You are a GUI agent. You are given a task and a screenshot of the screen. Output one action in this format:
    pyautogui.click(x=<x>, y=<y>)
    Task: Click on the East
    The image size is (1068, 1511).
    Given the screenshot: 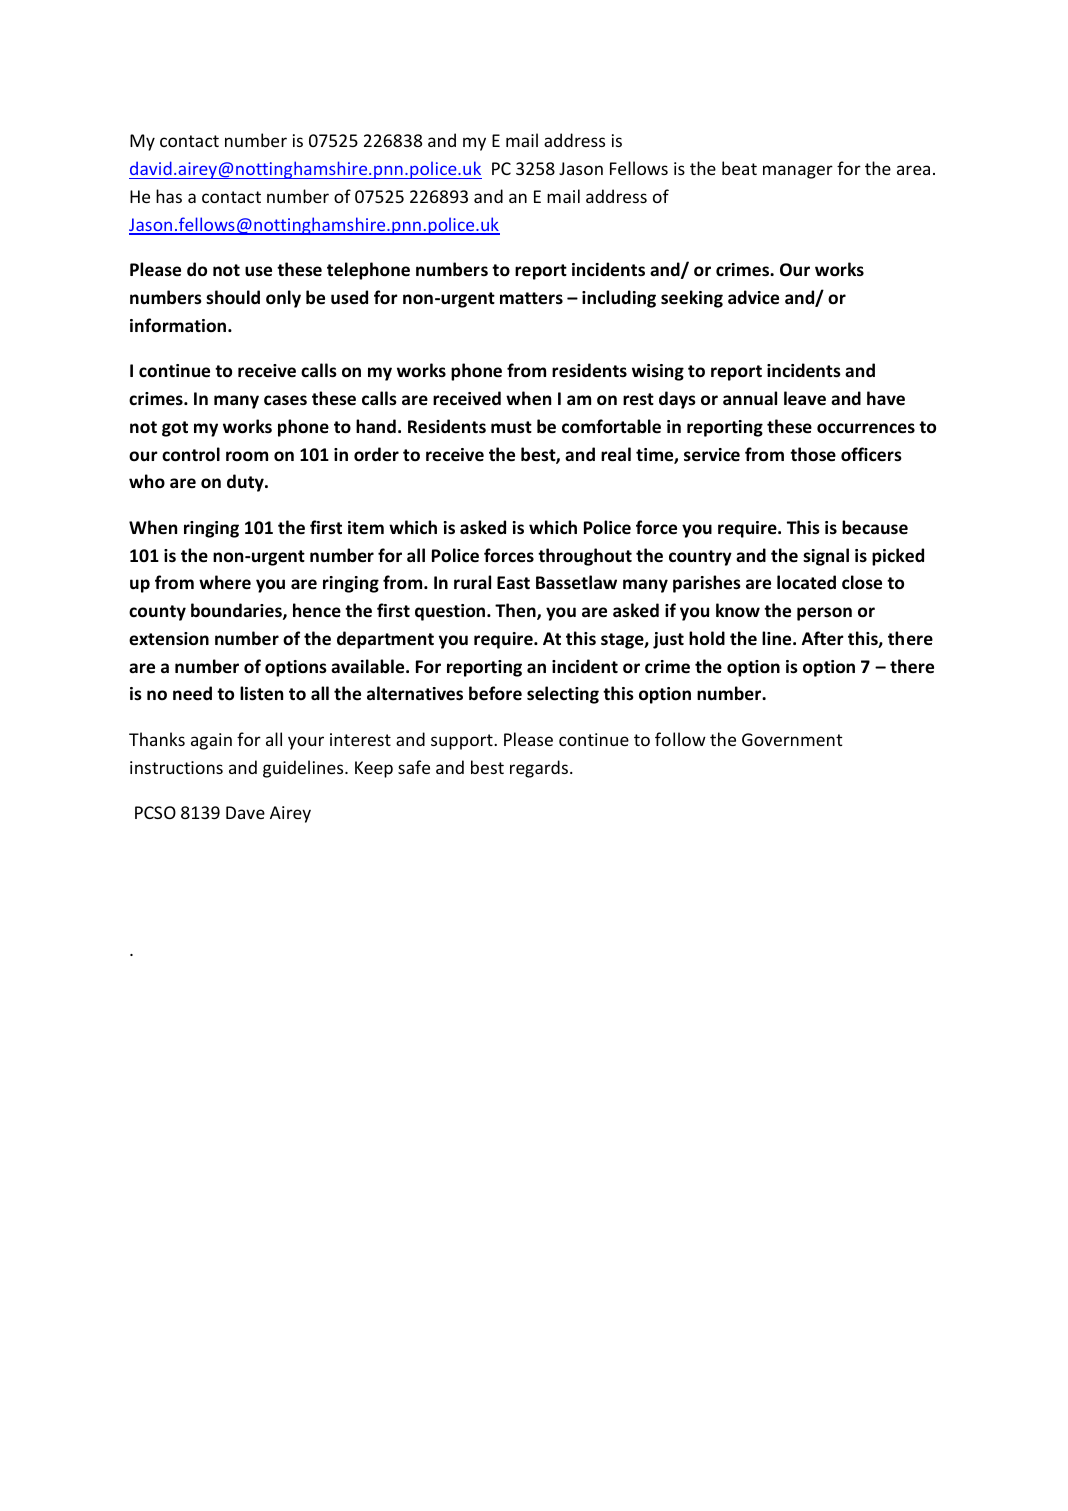 What is the action you would take?
    pyautogui.click(x=513, y=582)
